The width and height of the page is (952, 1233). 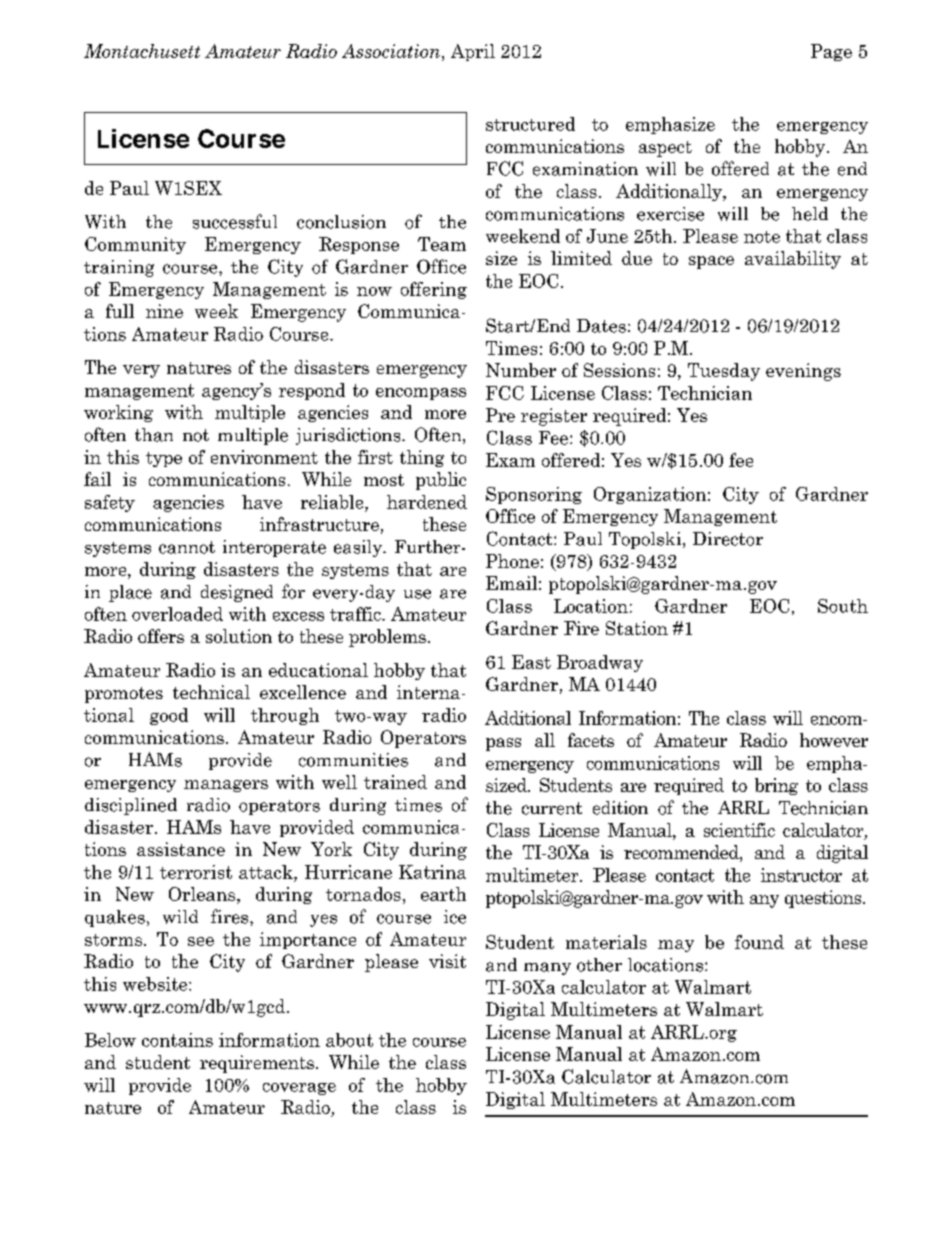 What do you see at coordinates (473, 52) in the page?
I see `April` at bounding box center [473, 52].
